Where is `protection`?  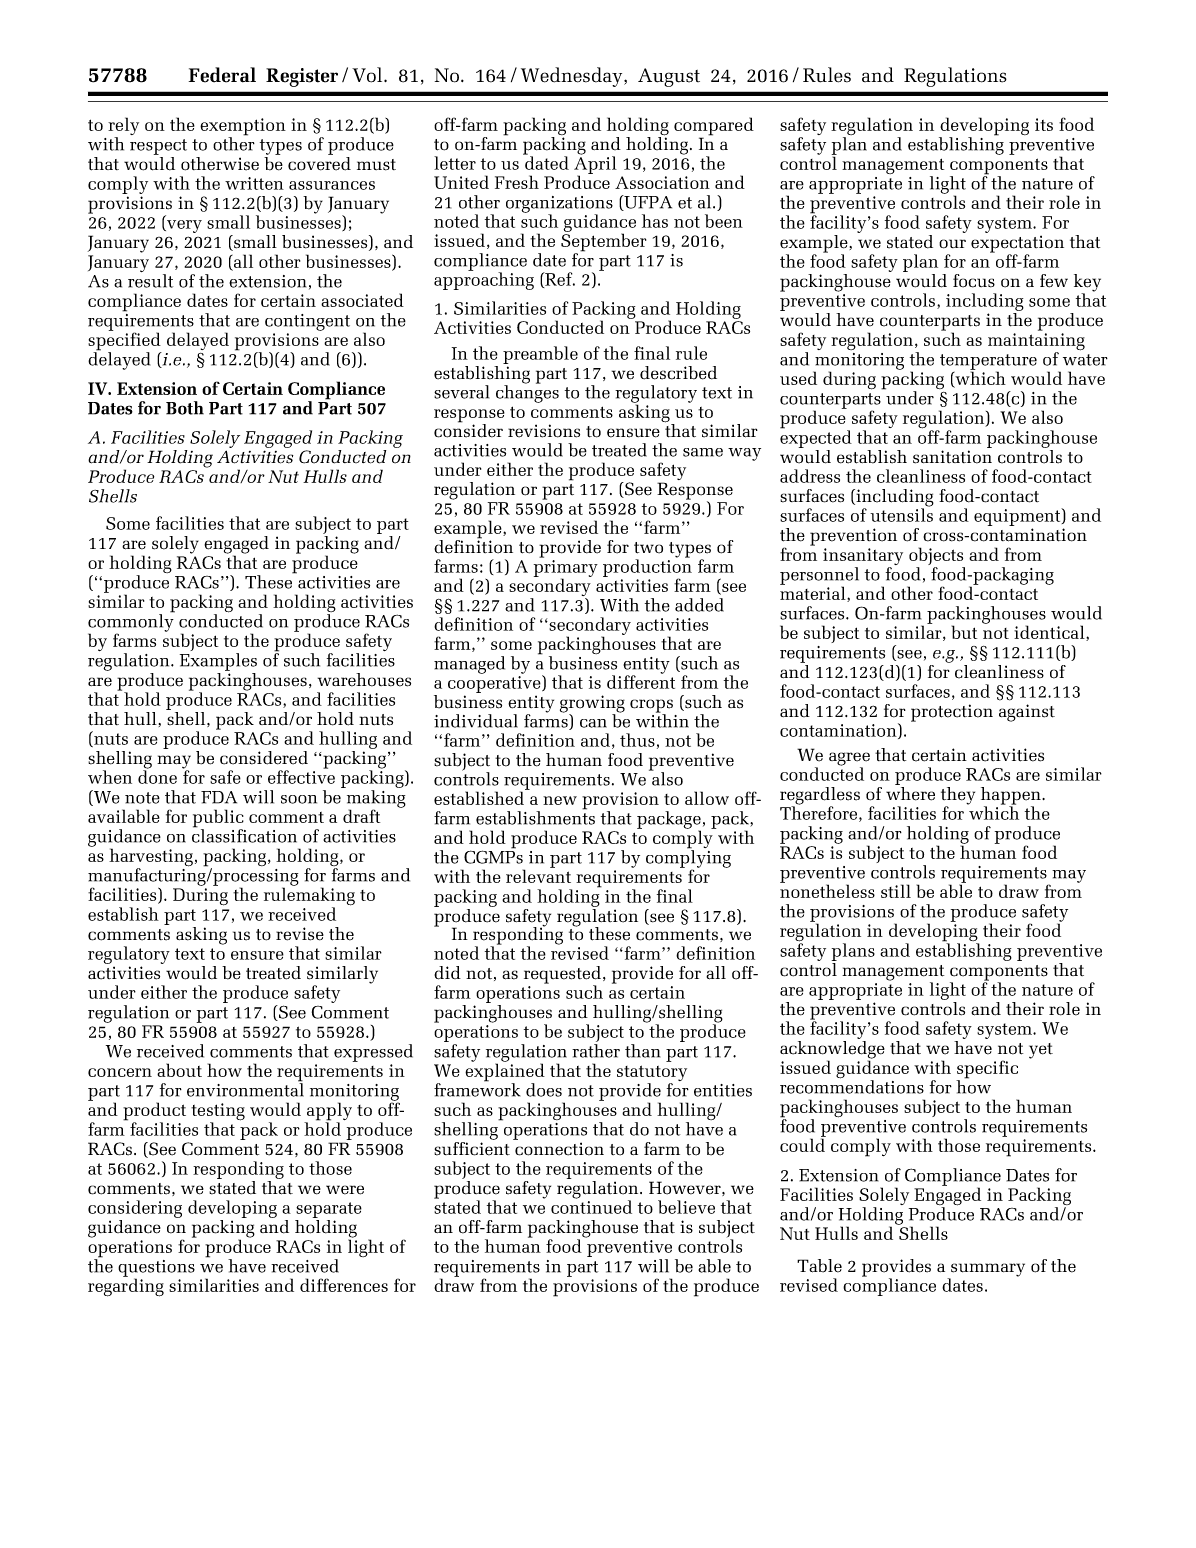
protection is located at coordinates (952, 713).
